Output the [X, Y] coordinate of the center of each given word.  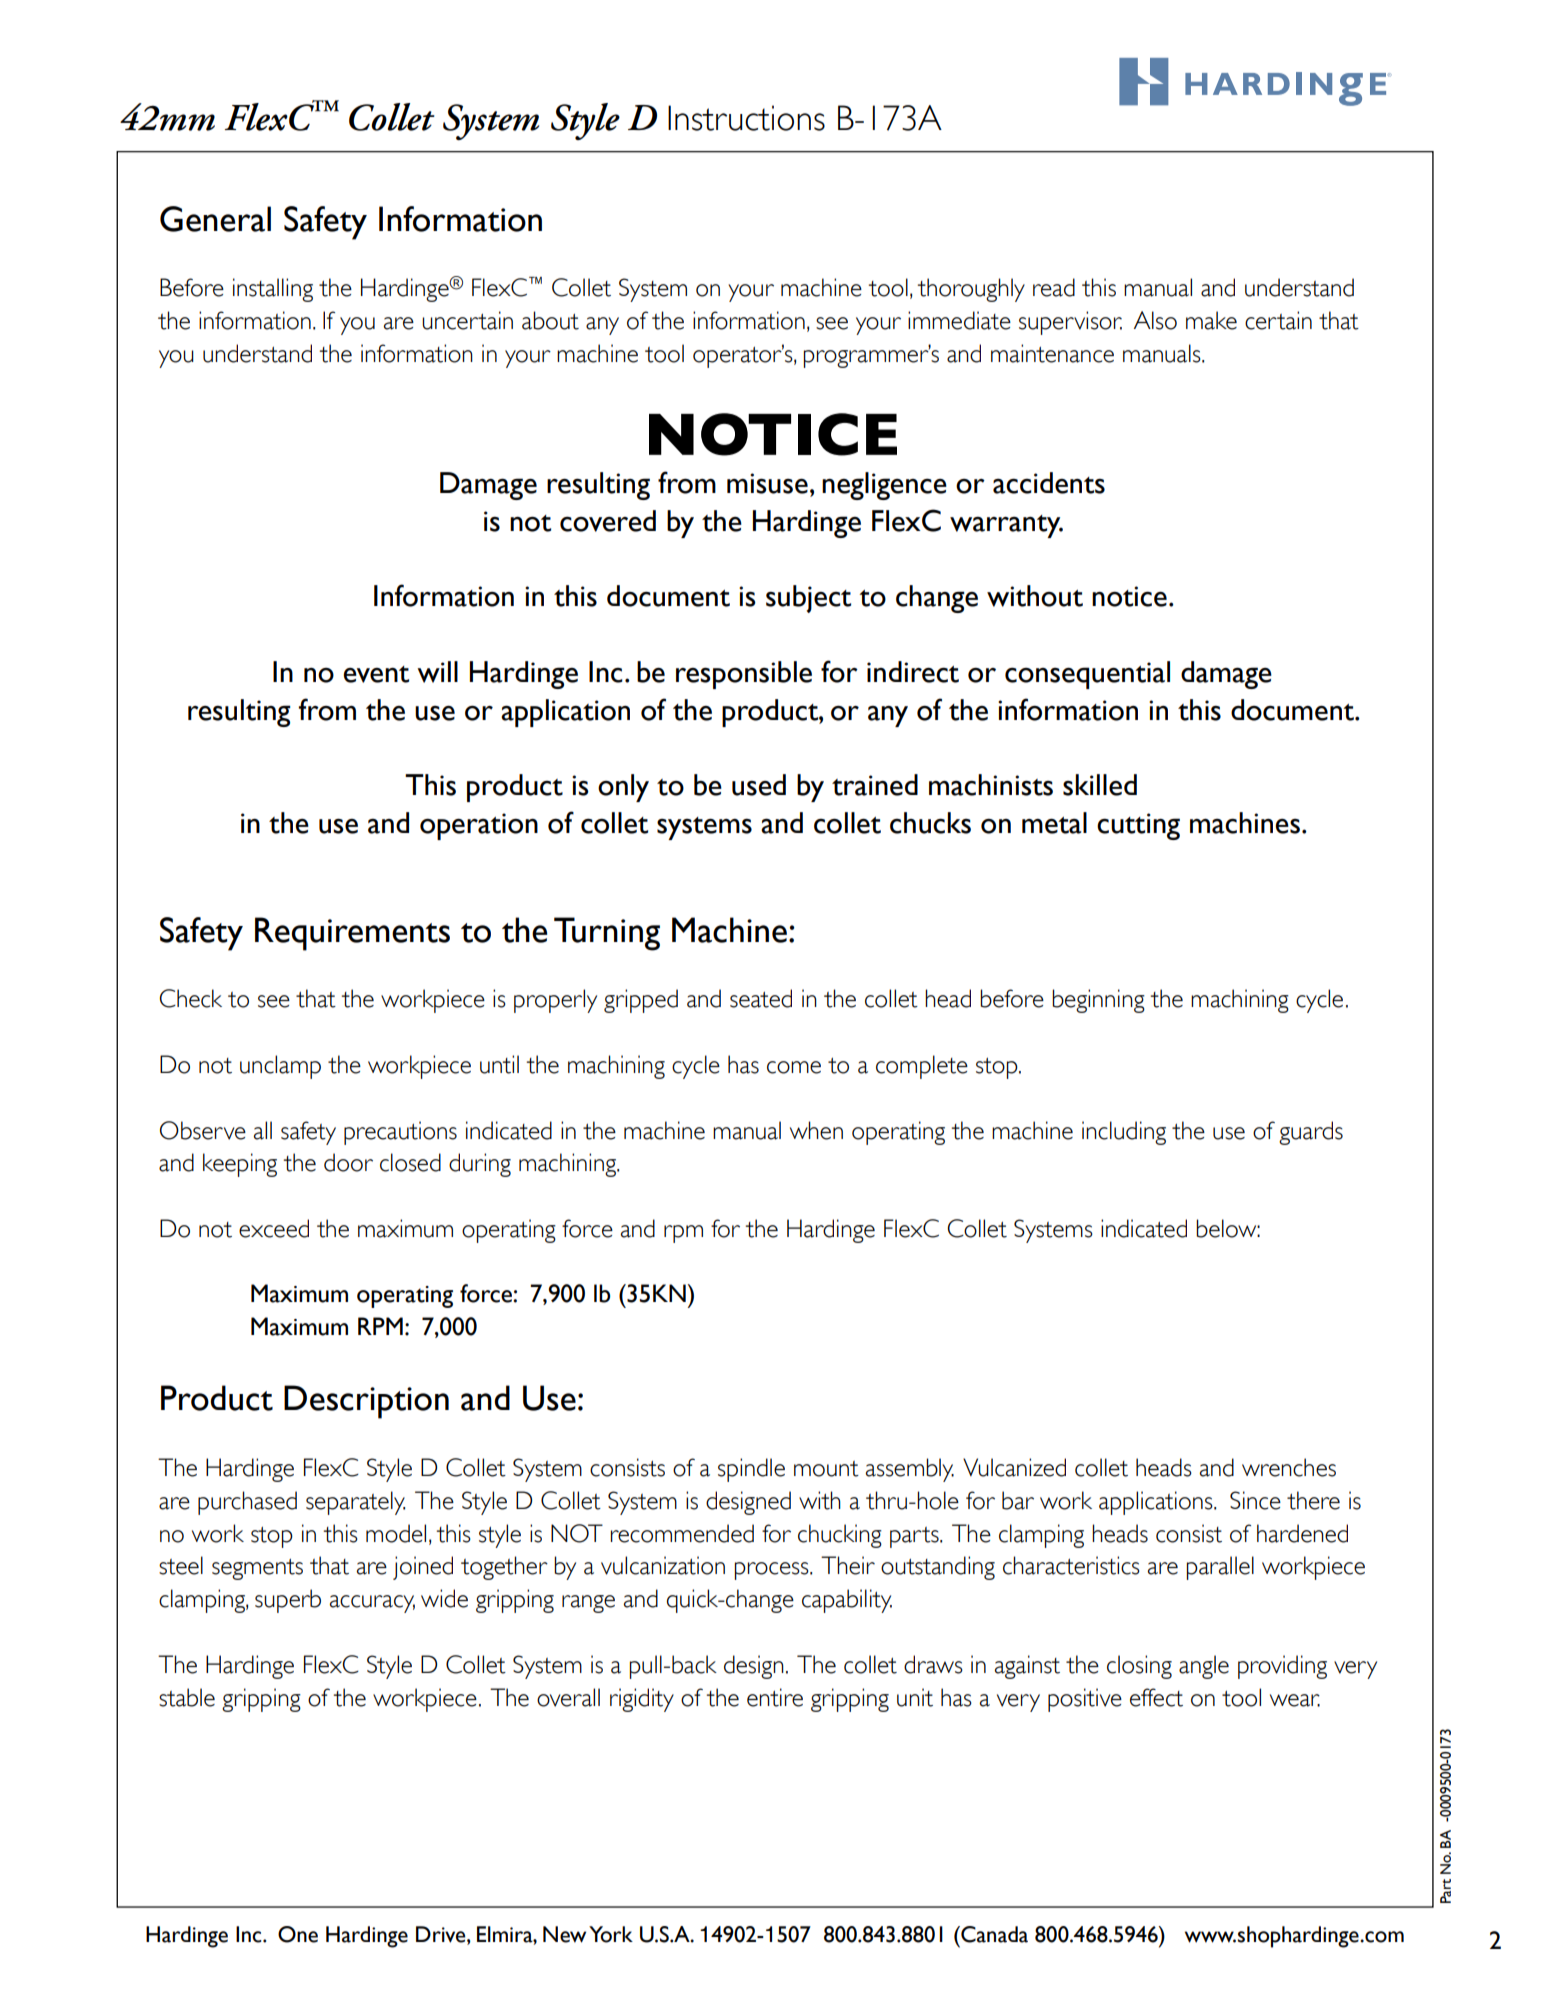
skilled [1100, 785]
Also [1155, 320]
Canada [993, 1934]
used [759, 785]
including [1124, 1133]
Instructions [746, 118]
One [298, 1934]
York [611, 1934]
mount [826, 1469]
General [215, 219]
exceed [274, 1228]
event [376, 674]
